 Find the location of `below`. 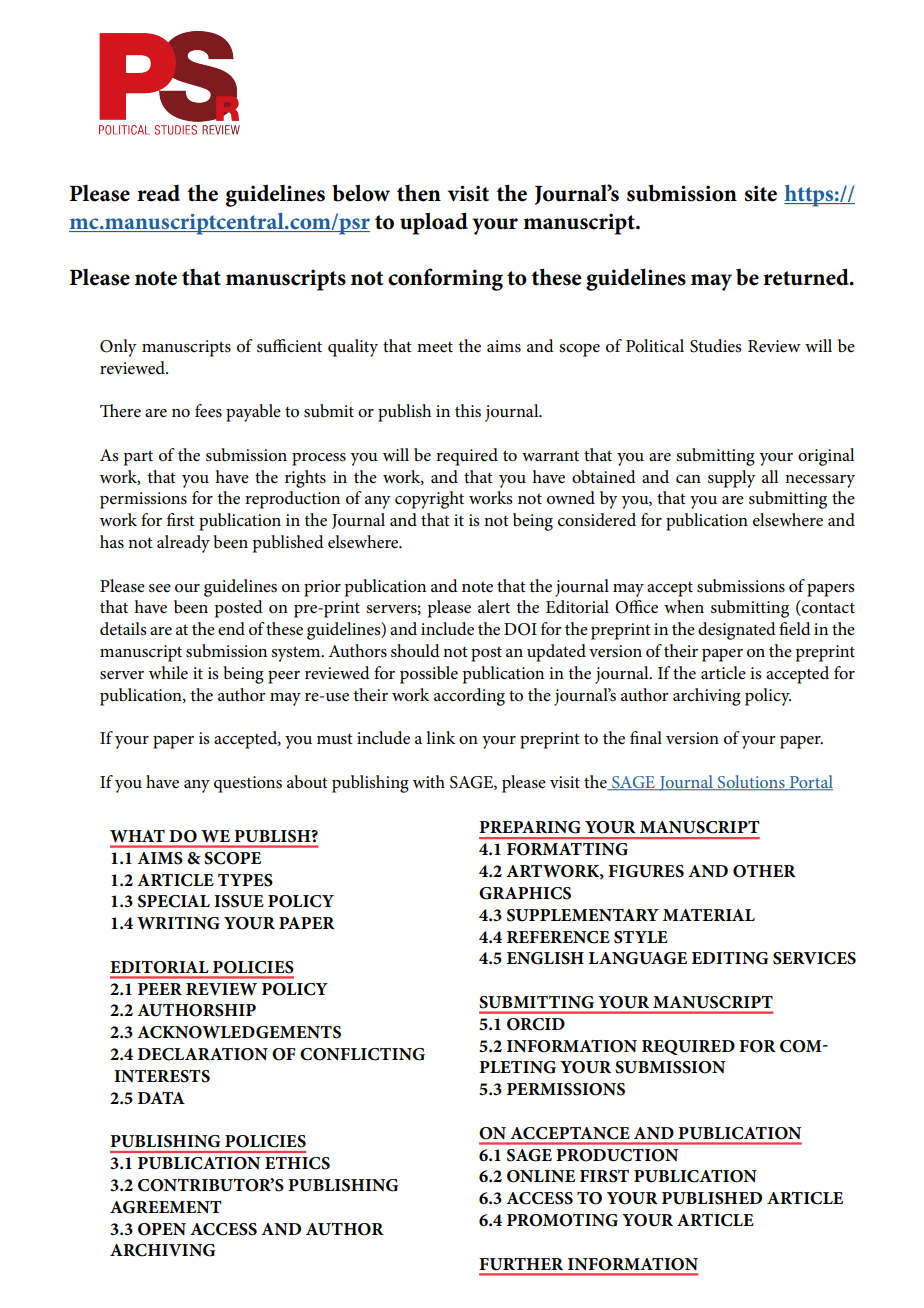

below is located at coordinates (361, 193).
